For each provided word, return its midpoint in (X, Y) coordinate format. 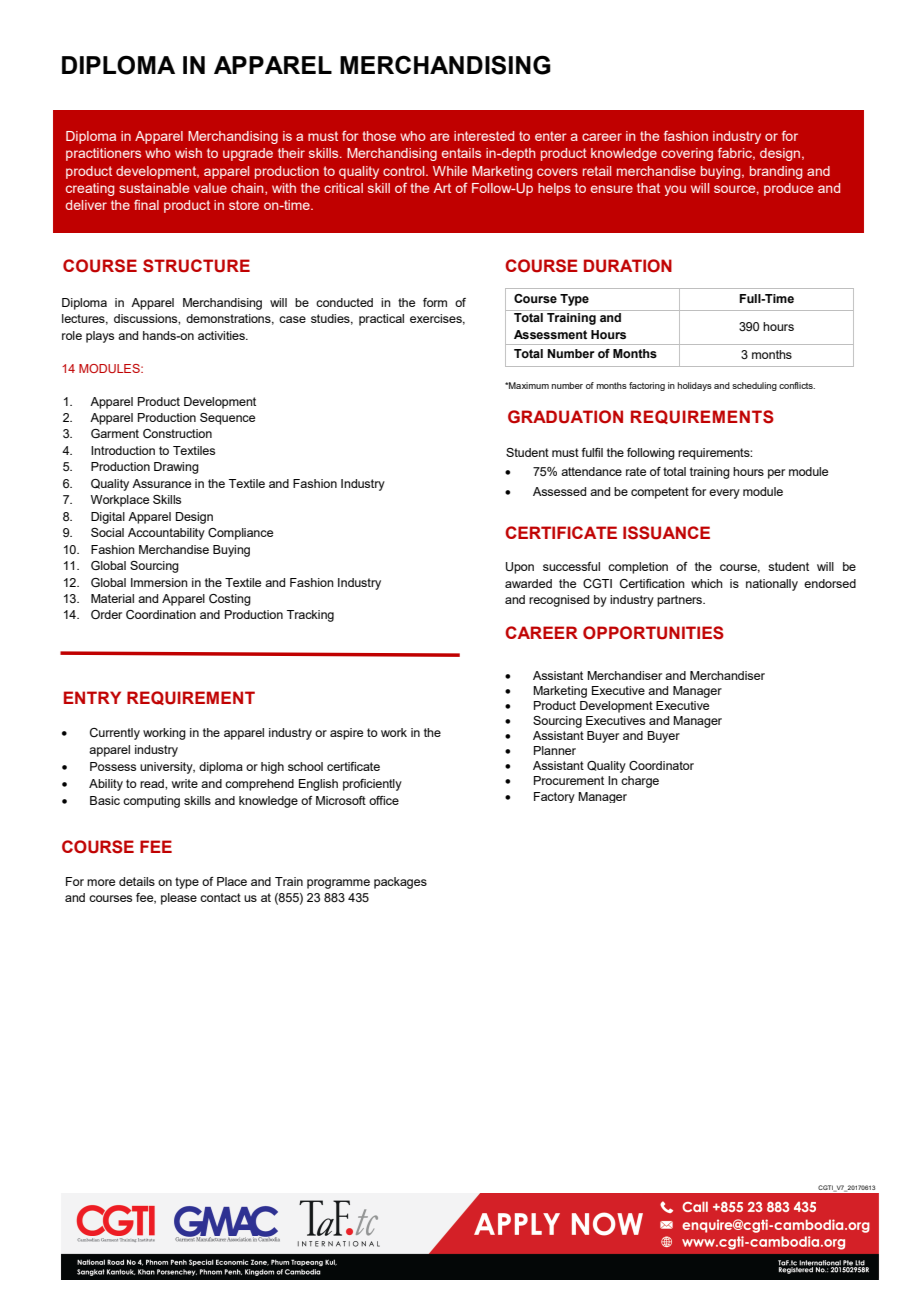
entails (461, 153)
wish (188, 153)
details (137, 881)
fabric (736, 154)
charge (640, 782)
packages (400, 883)
